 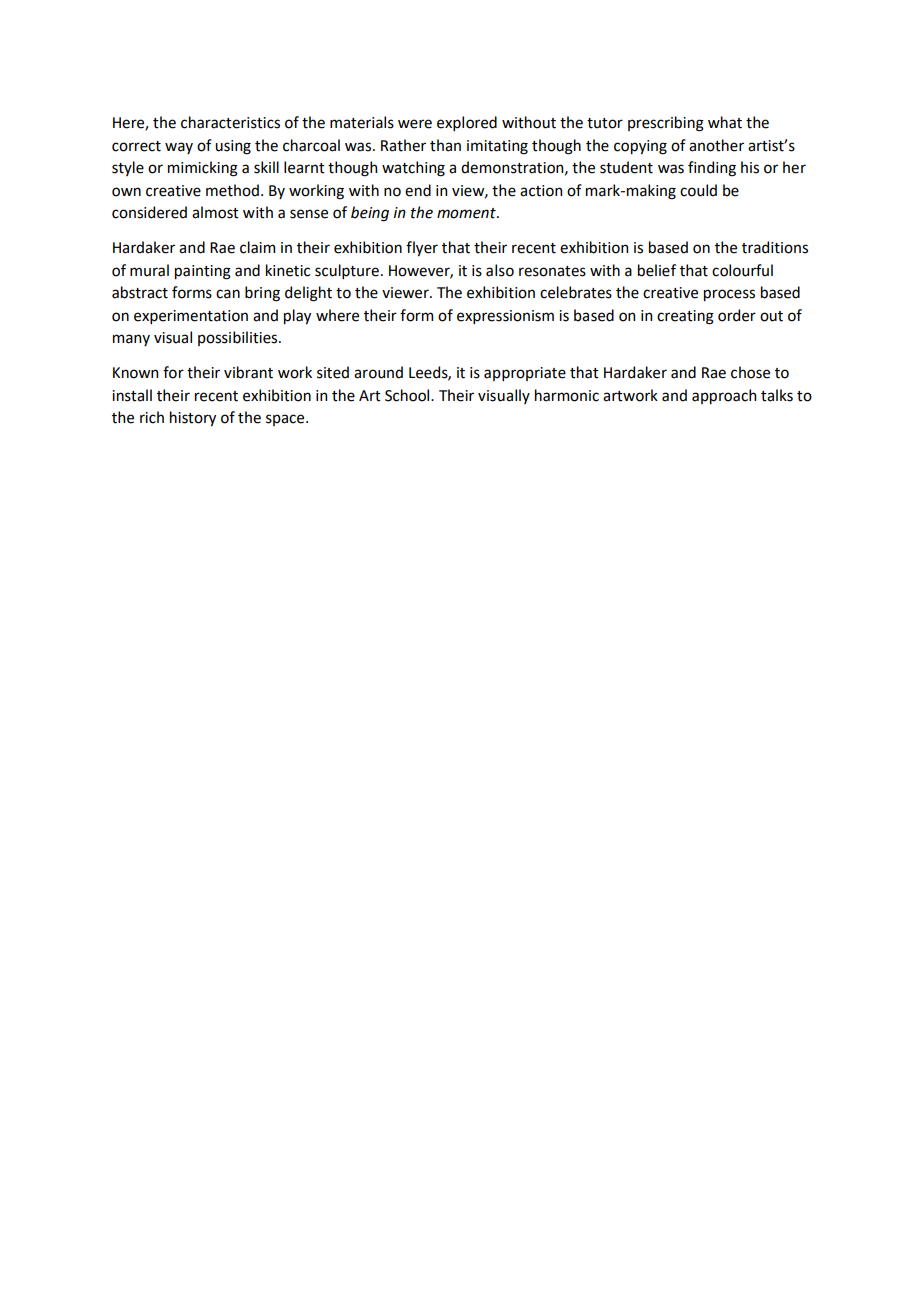 I want to click on could, so click(x=698, y=190).
